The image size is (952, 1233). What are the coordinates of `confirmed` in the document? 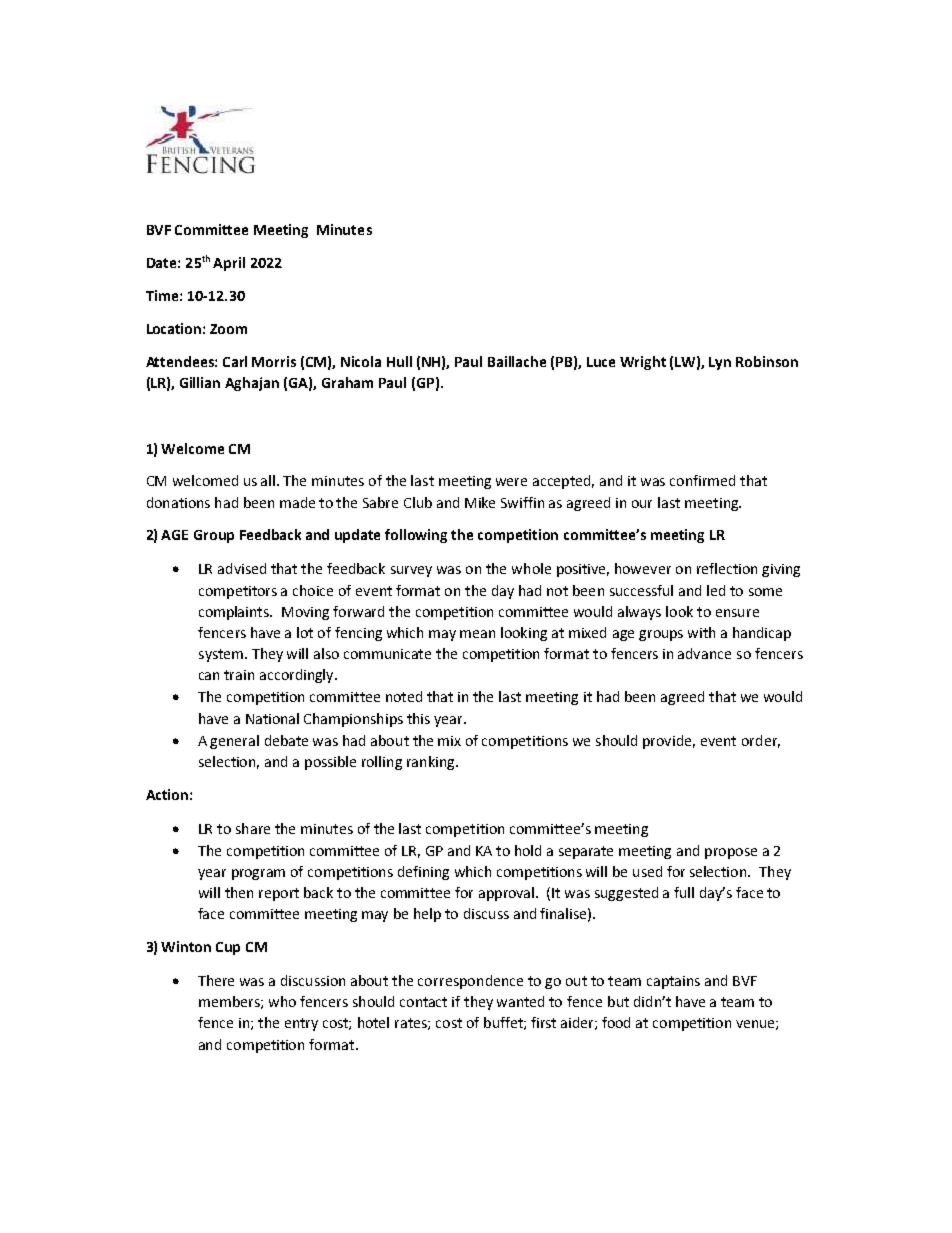 It's located at (702, 480).
